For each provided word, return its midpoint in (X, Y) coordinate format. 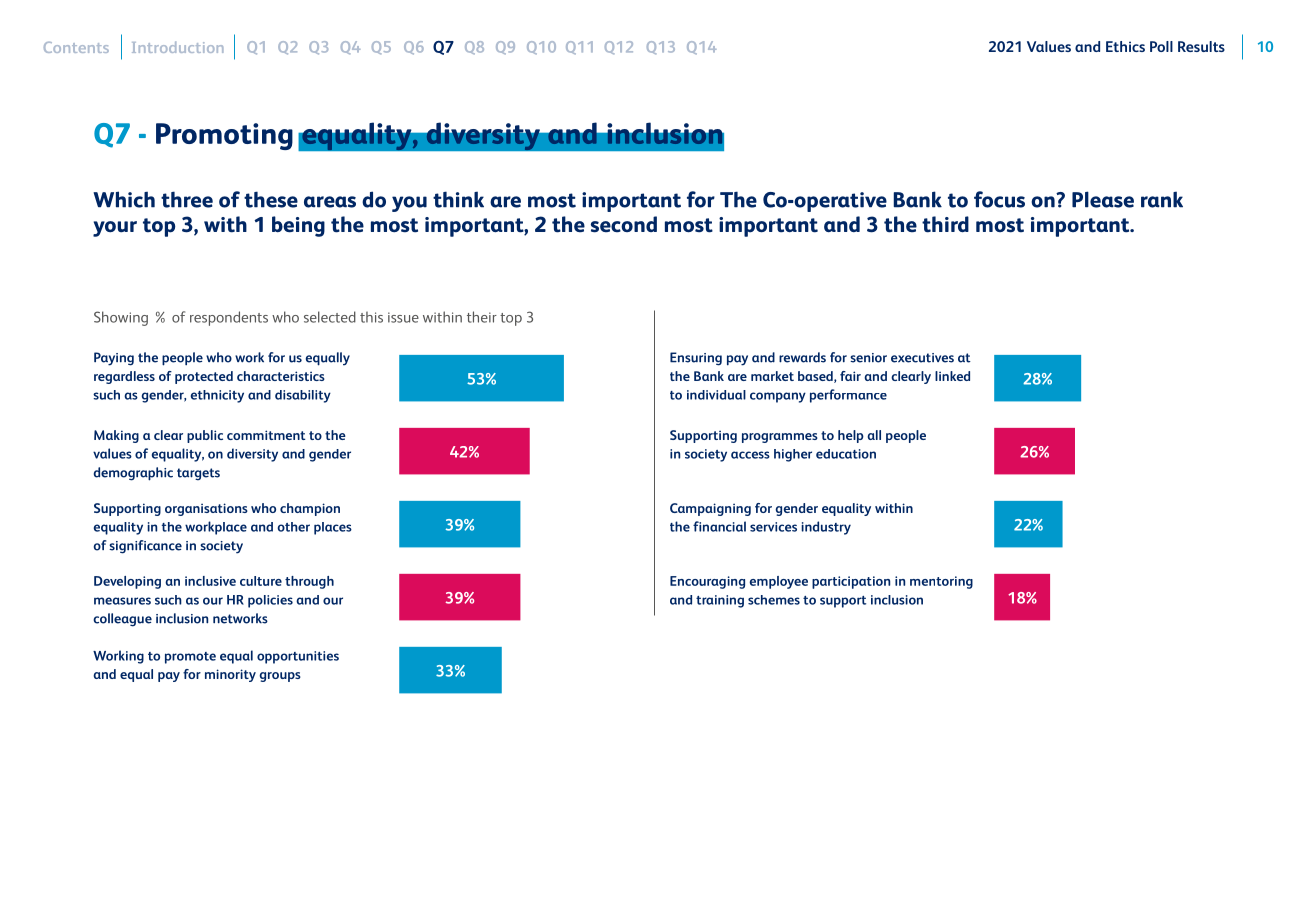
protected (204, 377)
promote (190, 658)
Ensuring (696, 359)
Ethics (1125, 46)
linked (952, 376)
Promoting (224, 136)
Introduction (178, 47)
